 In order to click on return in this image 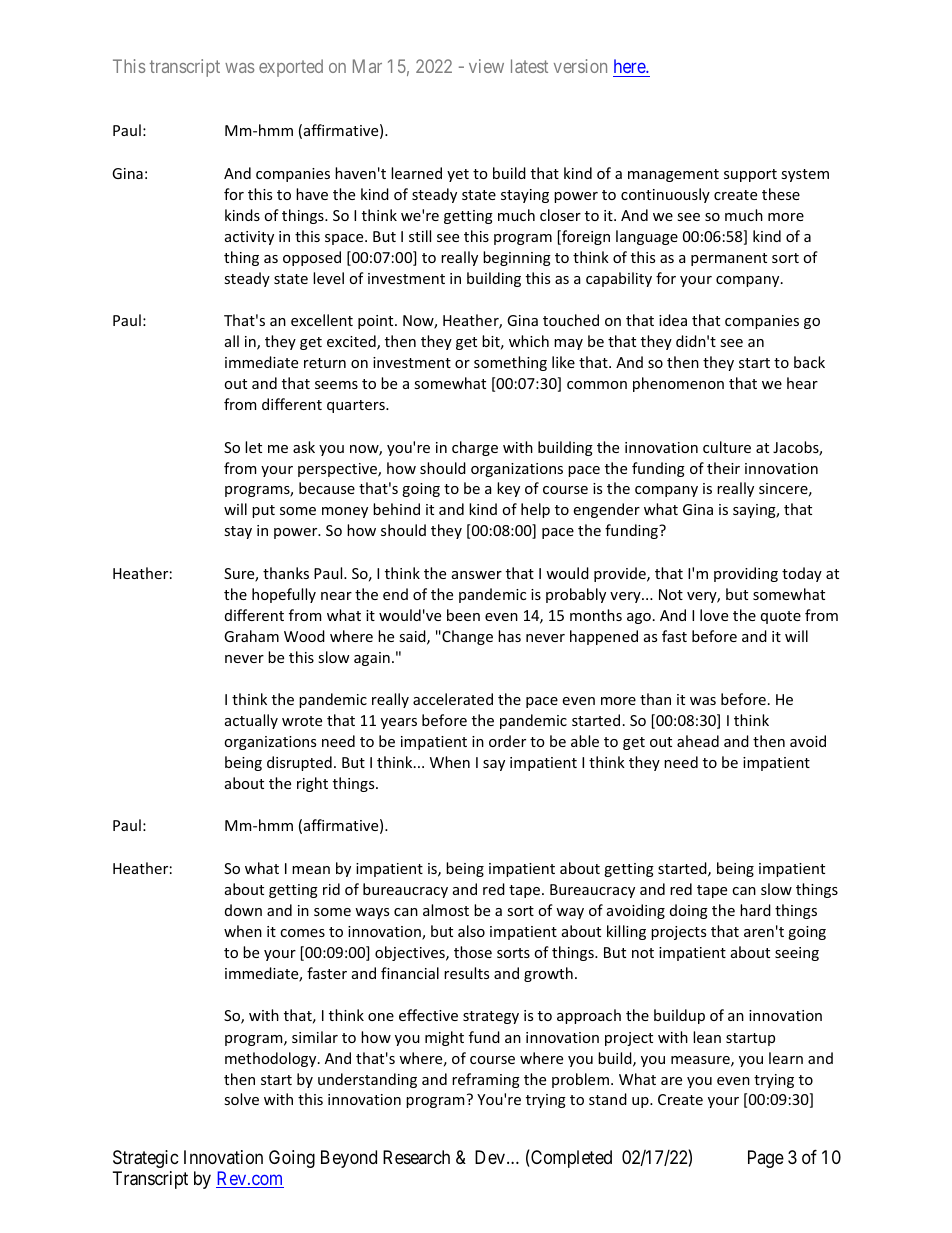, I will do `click(325, 363)`.
